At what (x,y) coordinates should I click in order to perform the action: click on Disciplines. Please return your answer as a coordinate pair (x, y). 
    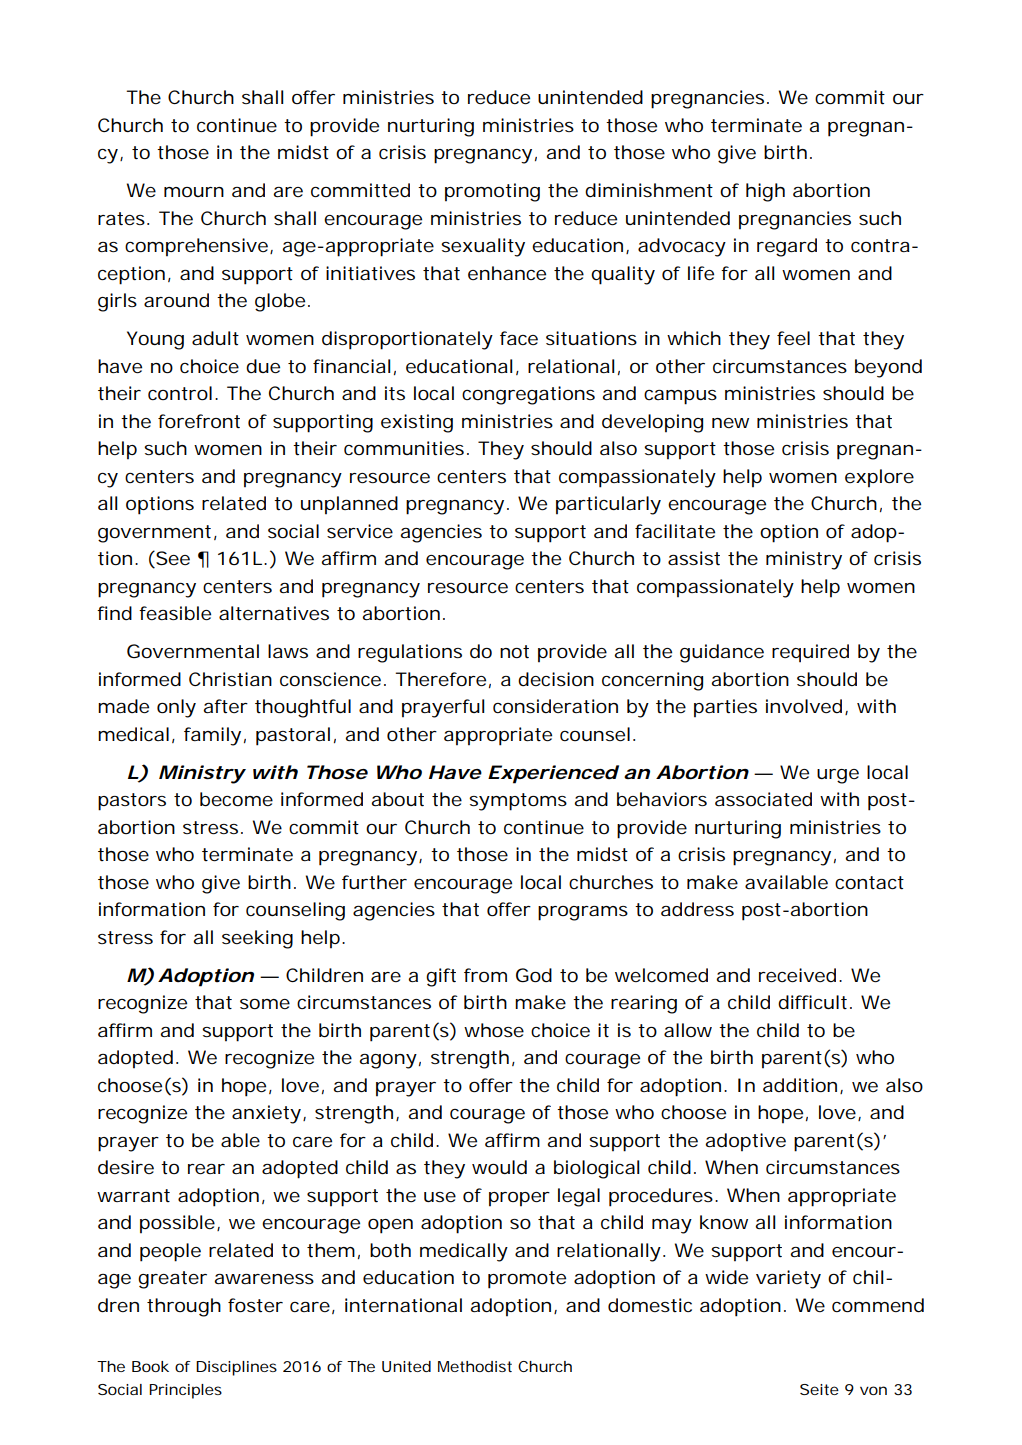
    Looking at the image, I should click on (236, 1368).
